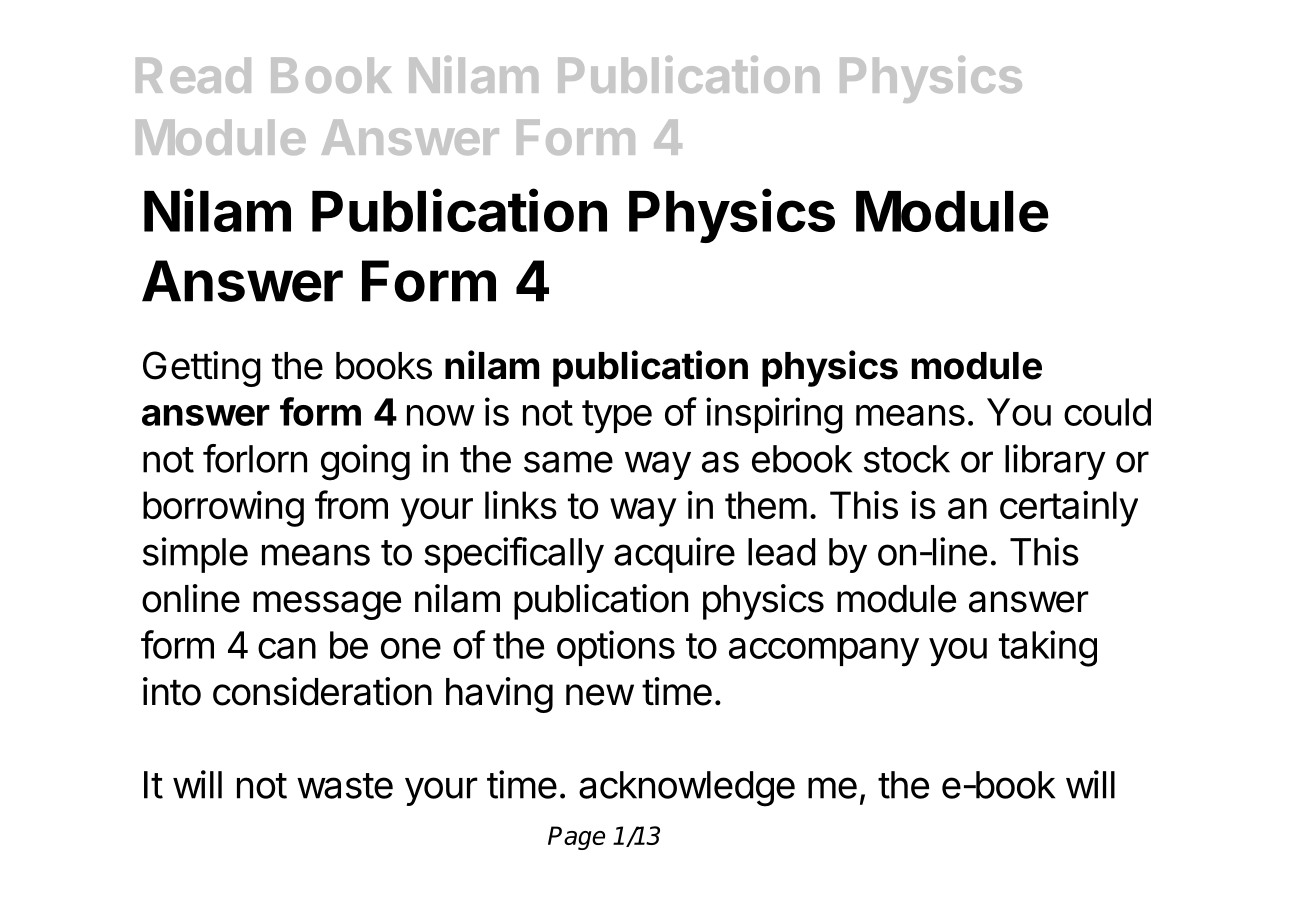 This screenshot has height=924, width=1303. What do you see at coordinates (617, 417) in the screenshot?
I see `type` at bounding box center [617, 417].
